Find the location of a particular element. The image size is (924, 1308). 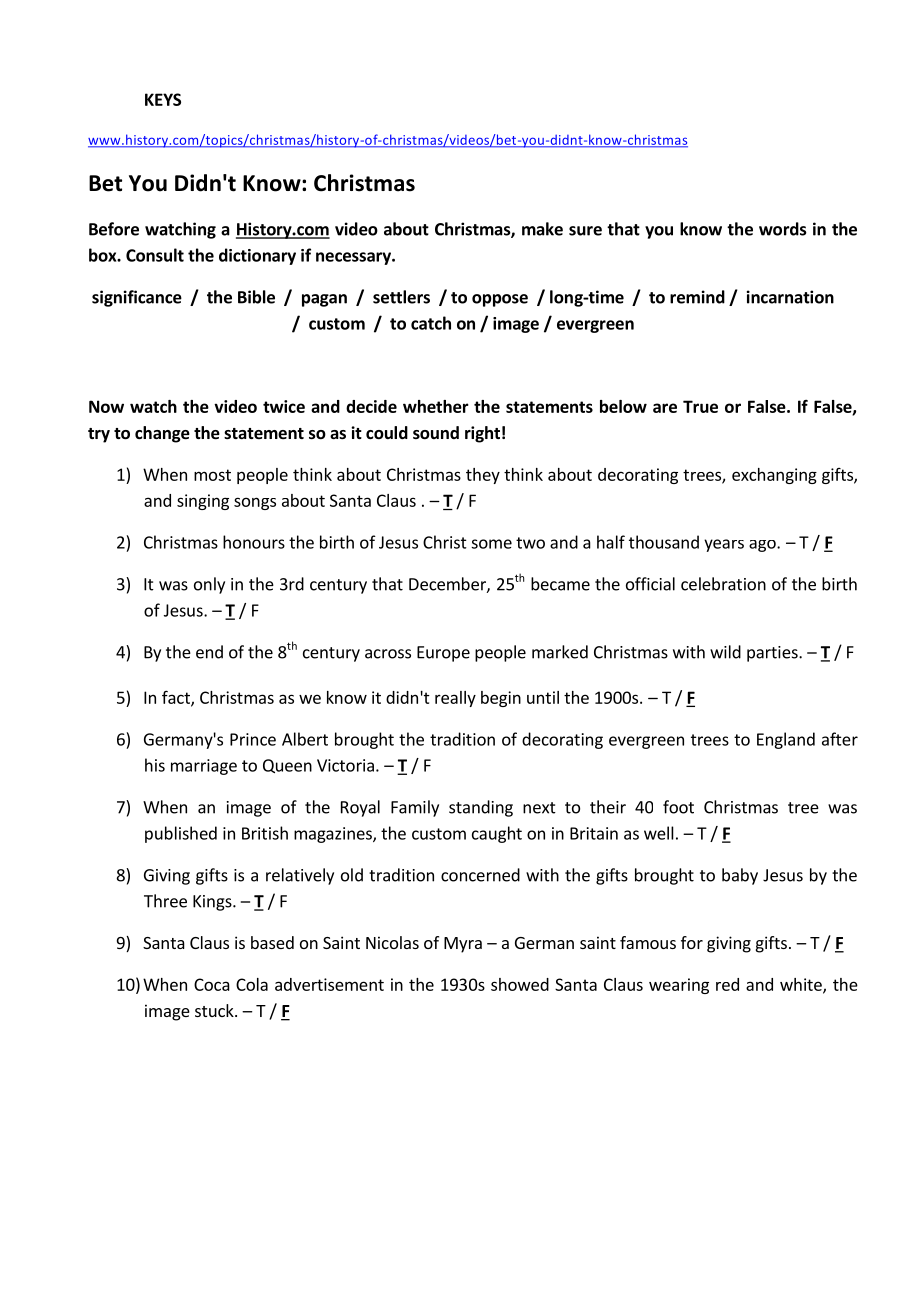

parties is located at coordinates (773, 654).
